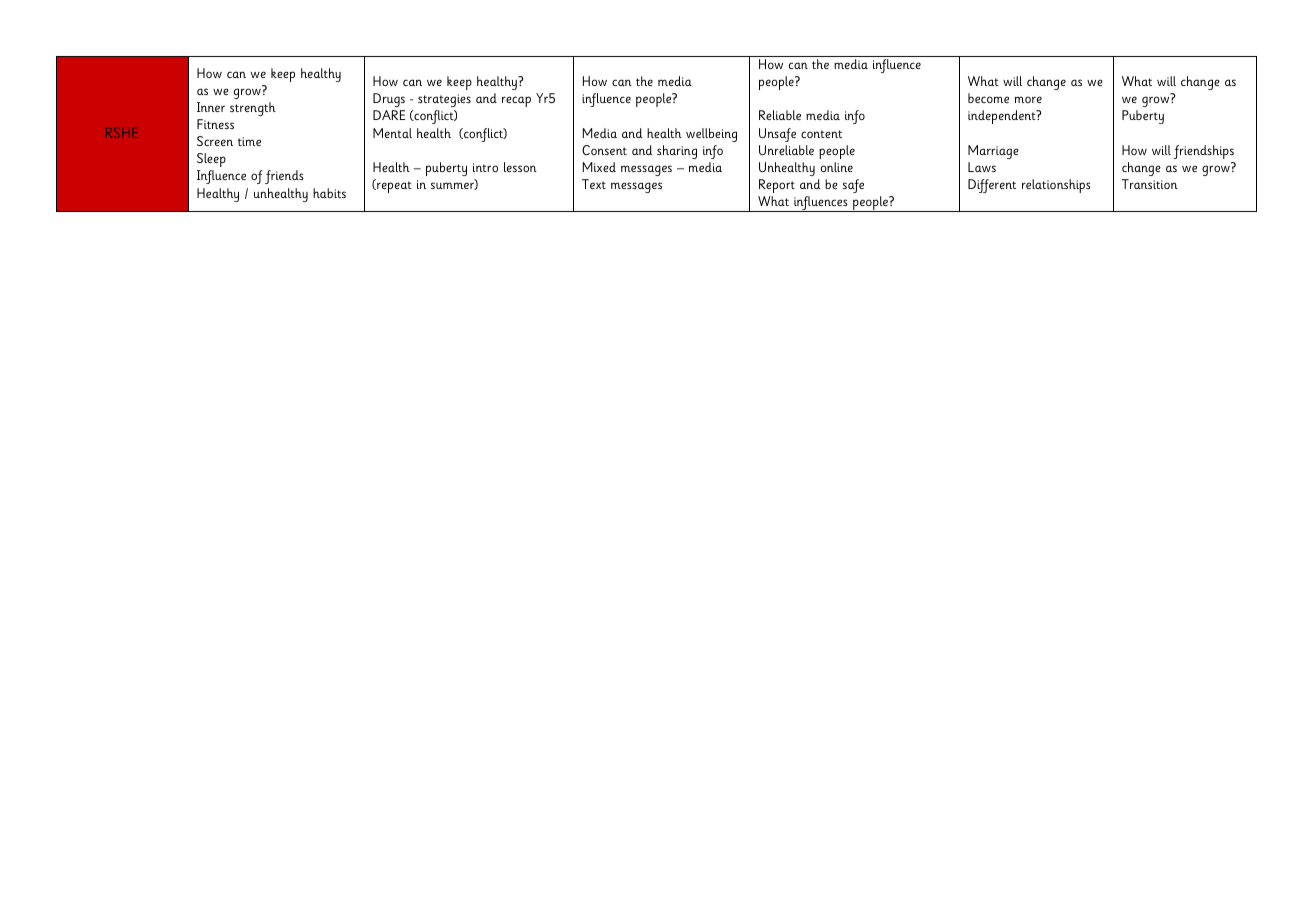  Describe the element at coordinates (329, 193) in the screenshot. I see `habits` at that location.
